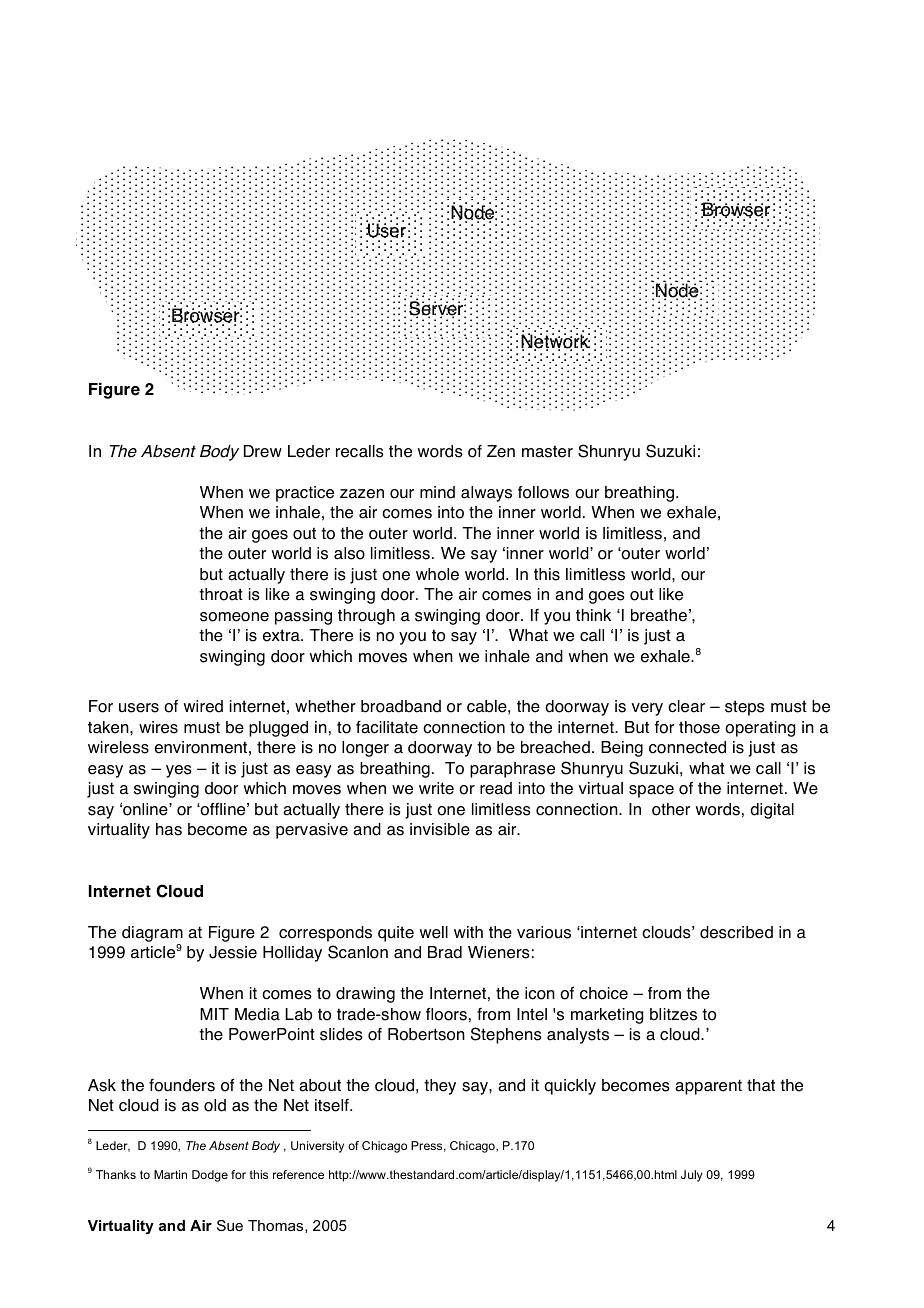 The height and width of the page is (1308, 924). Describe the element at coordinates (547, 451) in the page. I see `master` at that location.
